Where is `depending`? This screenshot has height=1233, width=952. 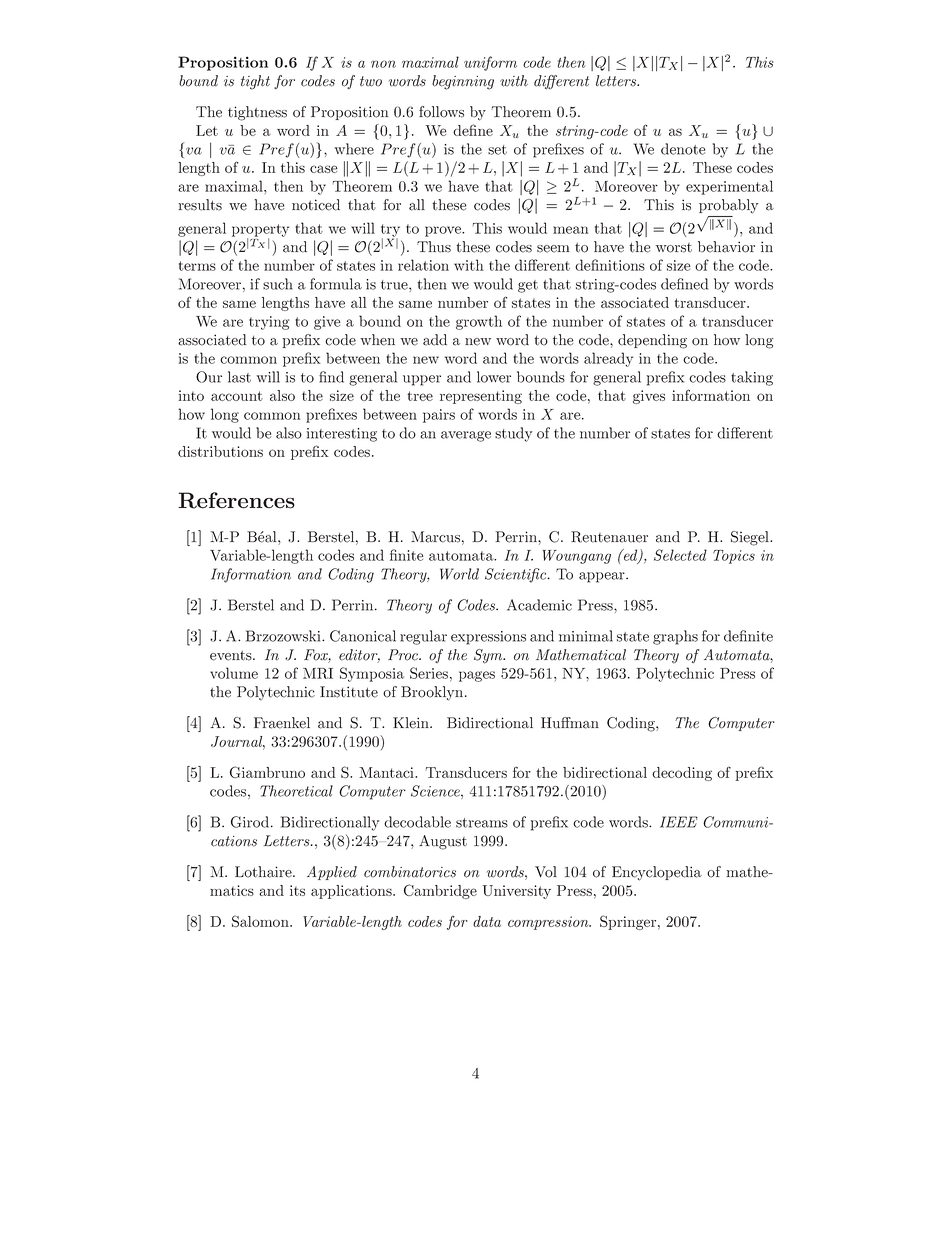 depending is located at coordinates (652, 341).
